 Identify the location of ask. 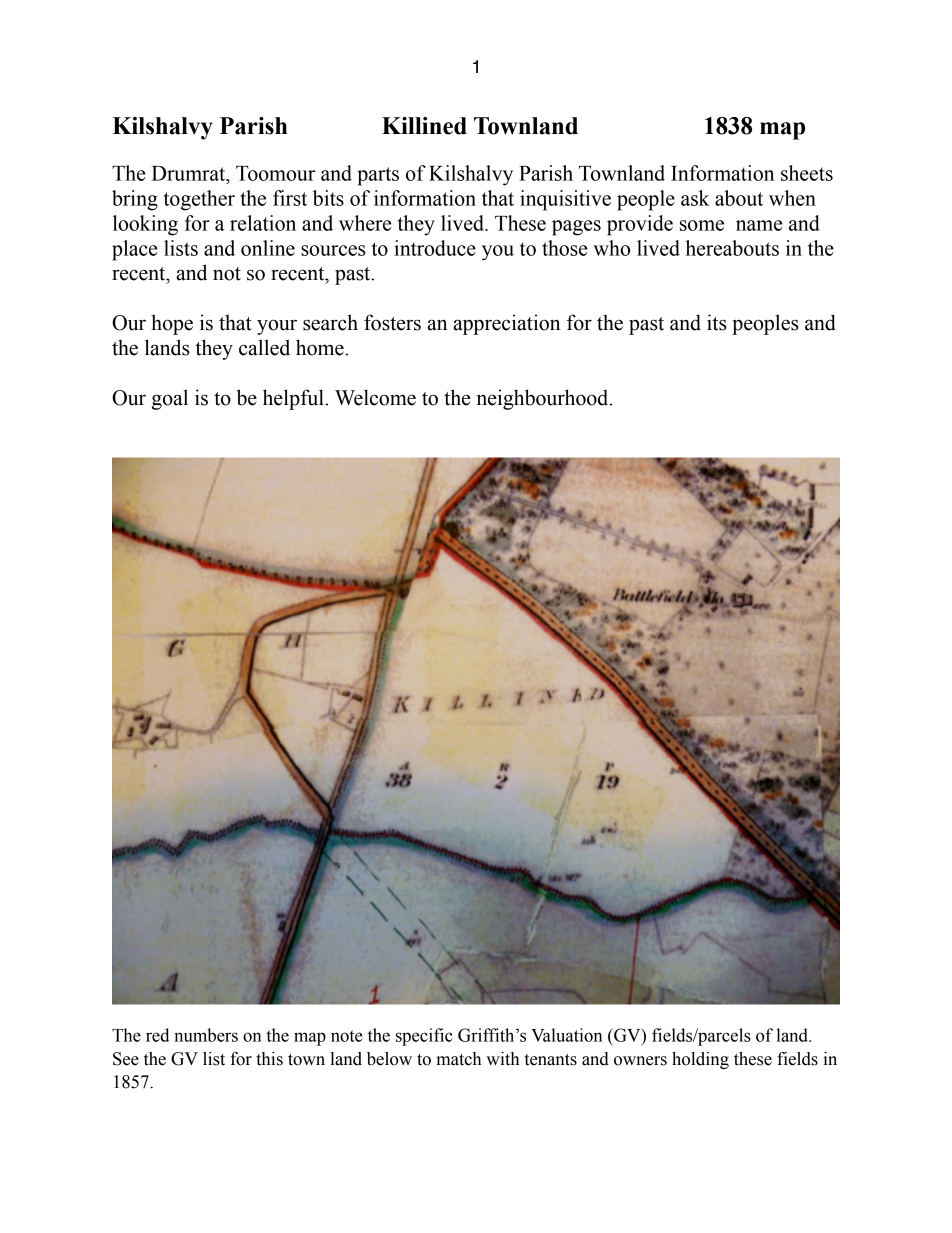
(695, 198).
